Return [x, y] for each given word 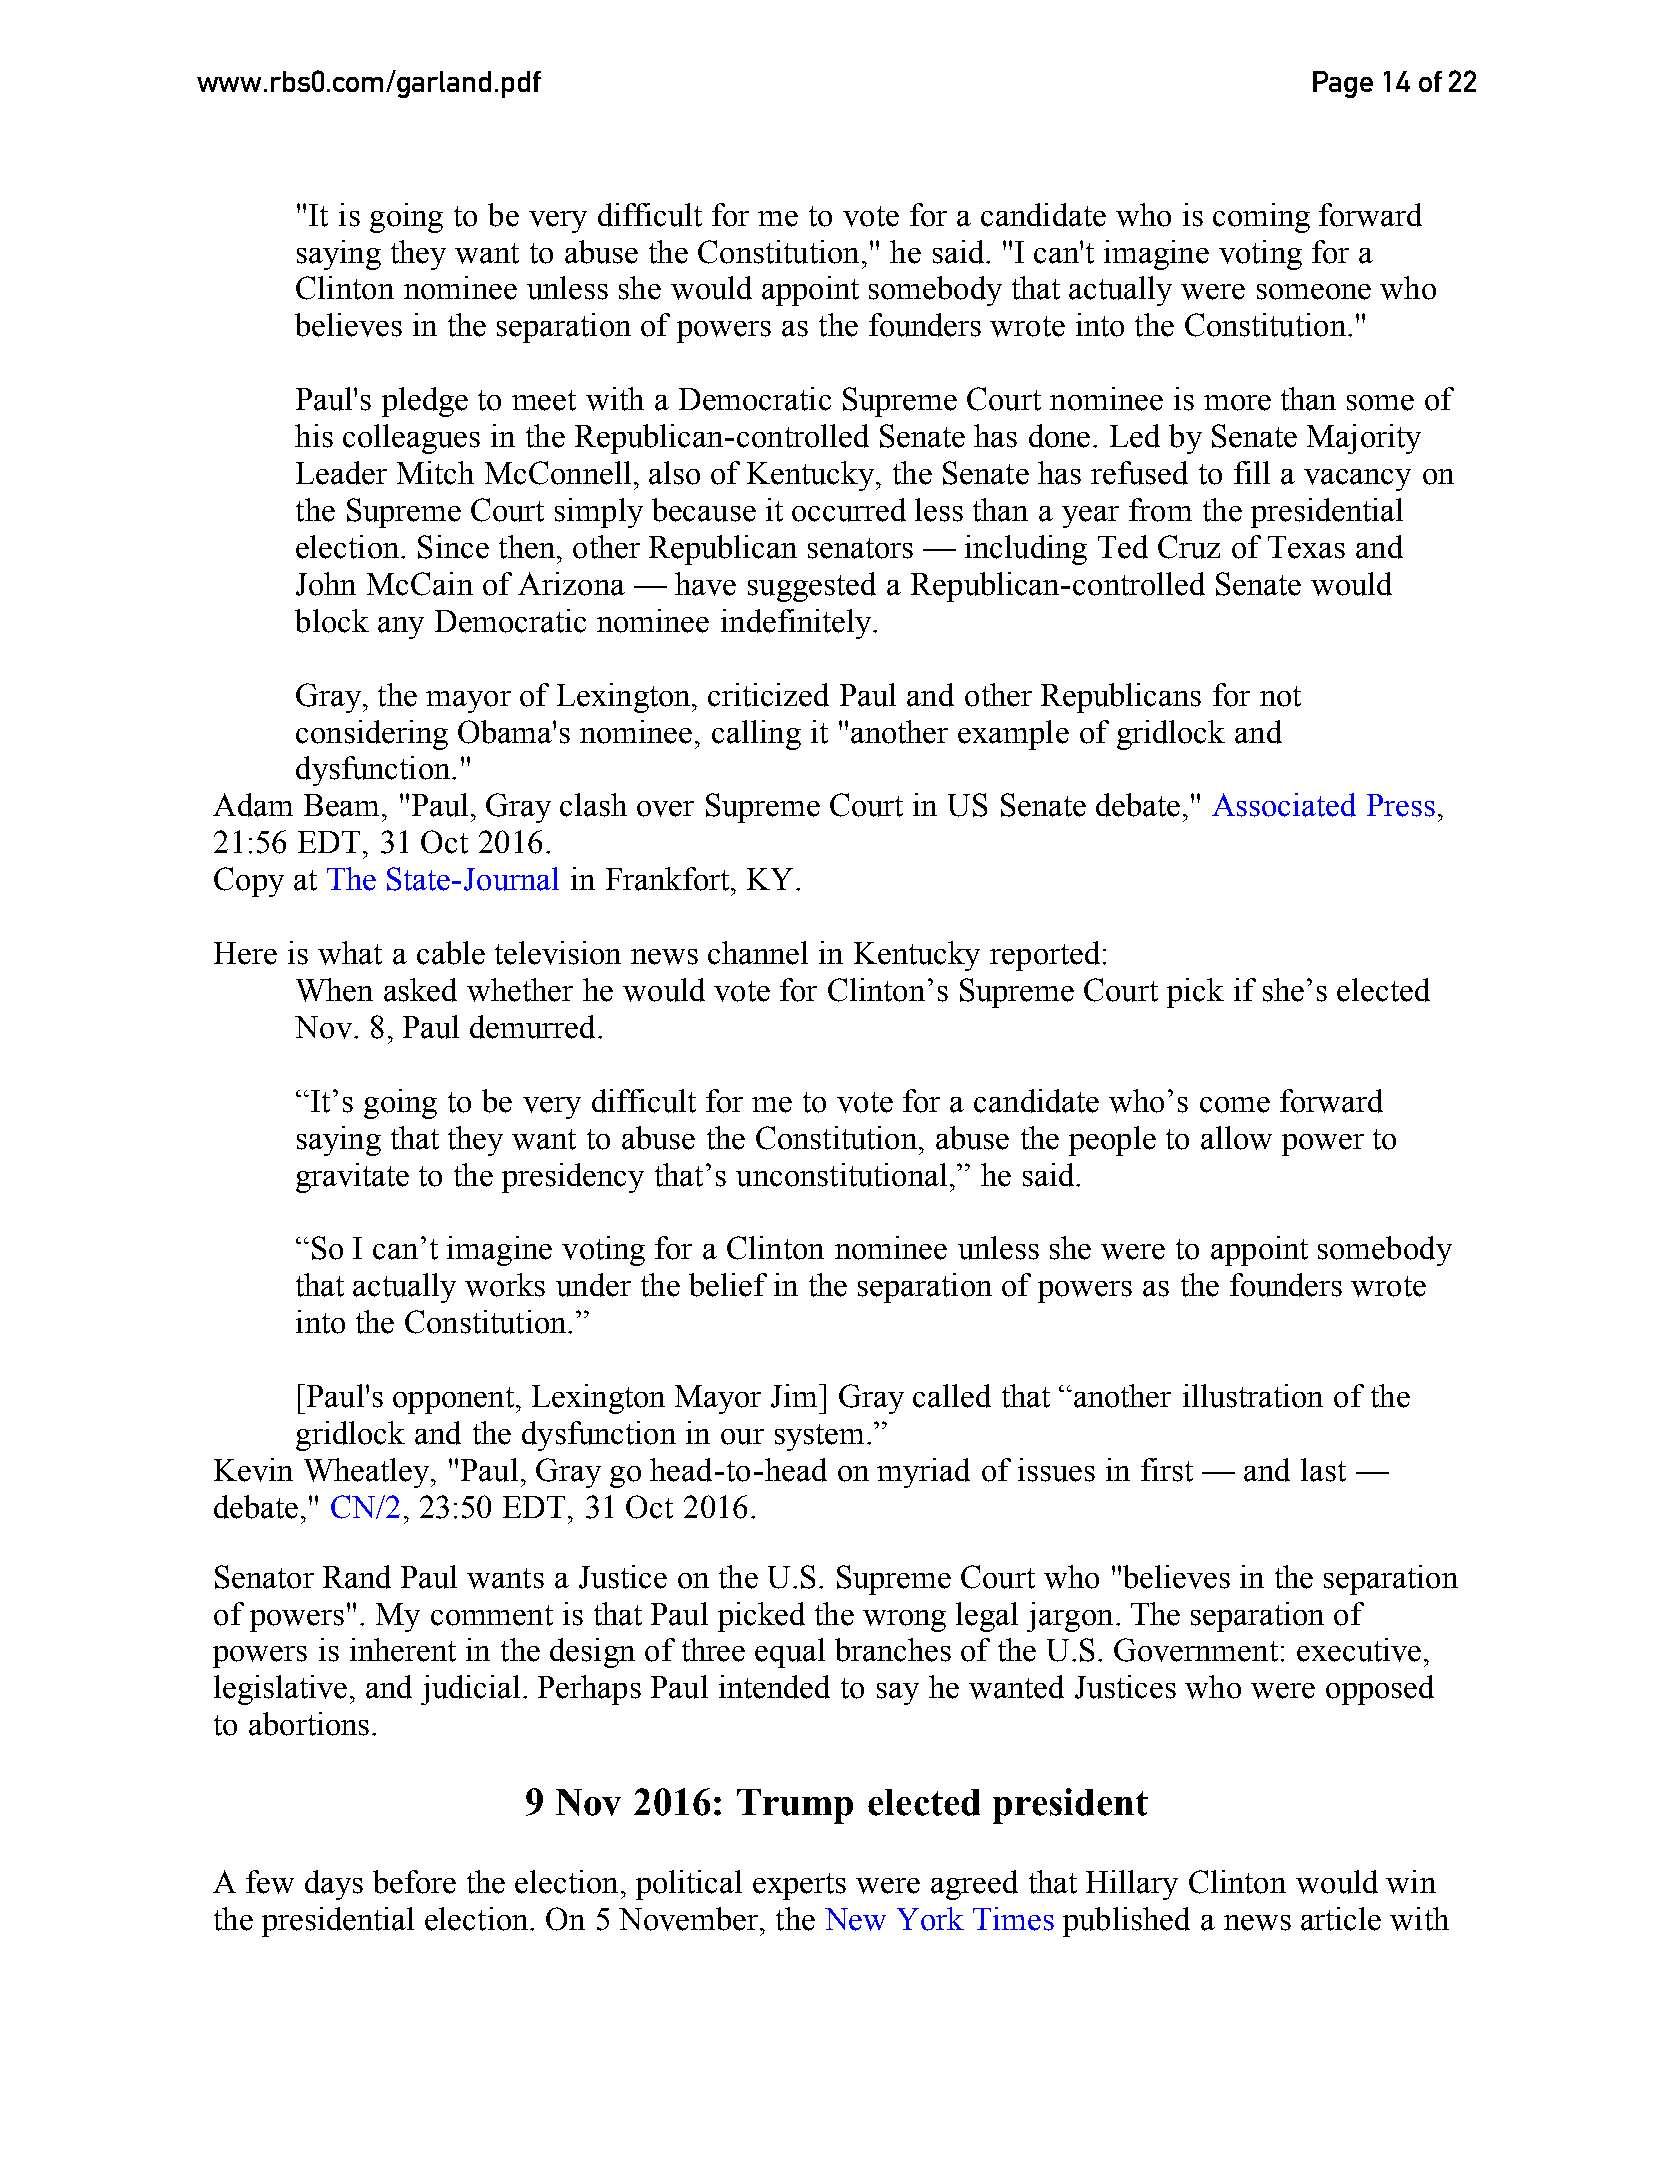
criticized [768, 695]
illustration [1253, 1396]
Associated [1284, 805]
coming [1261, 218]
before [414, 1882]
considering [372, 735]
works [505, 1285]
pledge [425, 402]
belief [728, 1285]
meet [544, 400]
